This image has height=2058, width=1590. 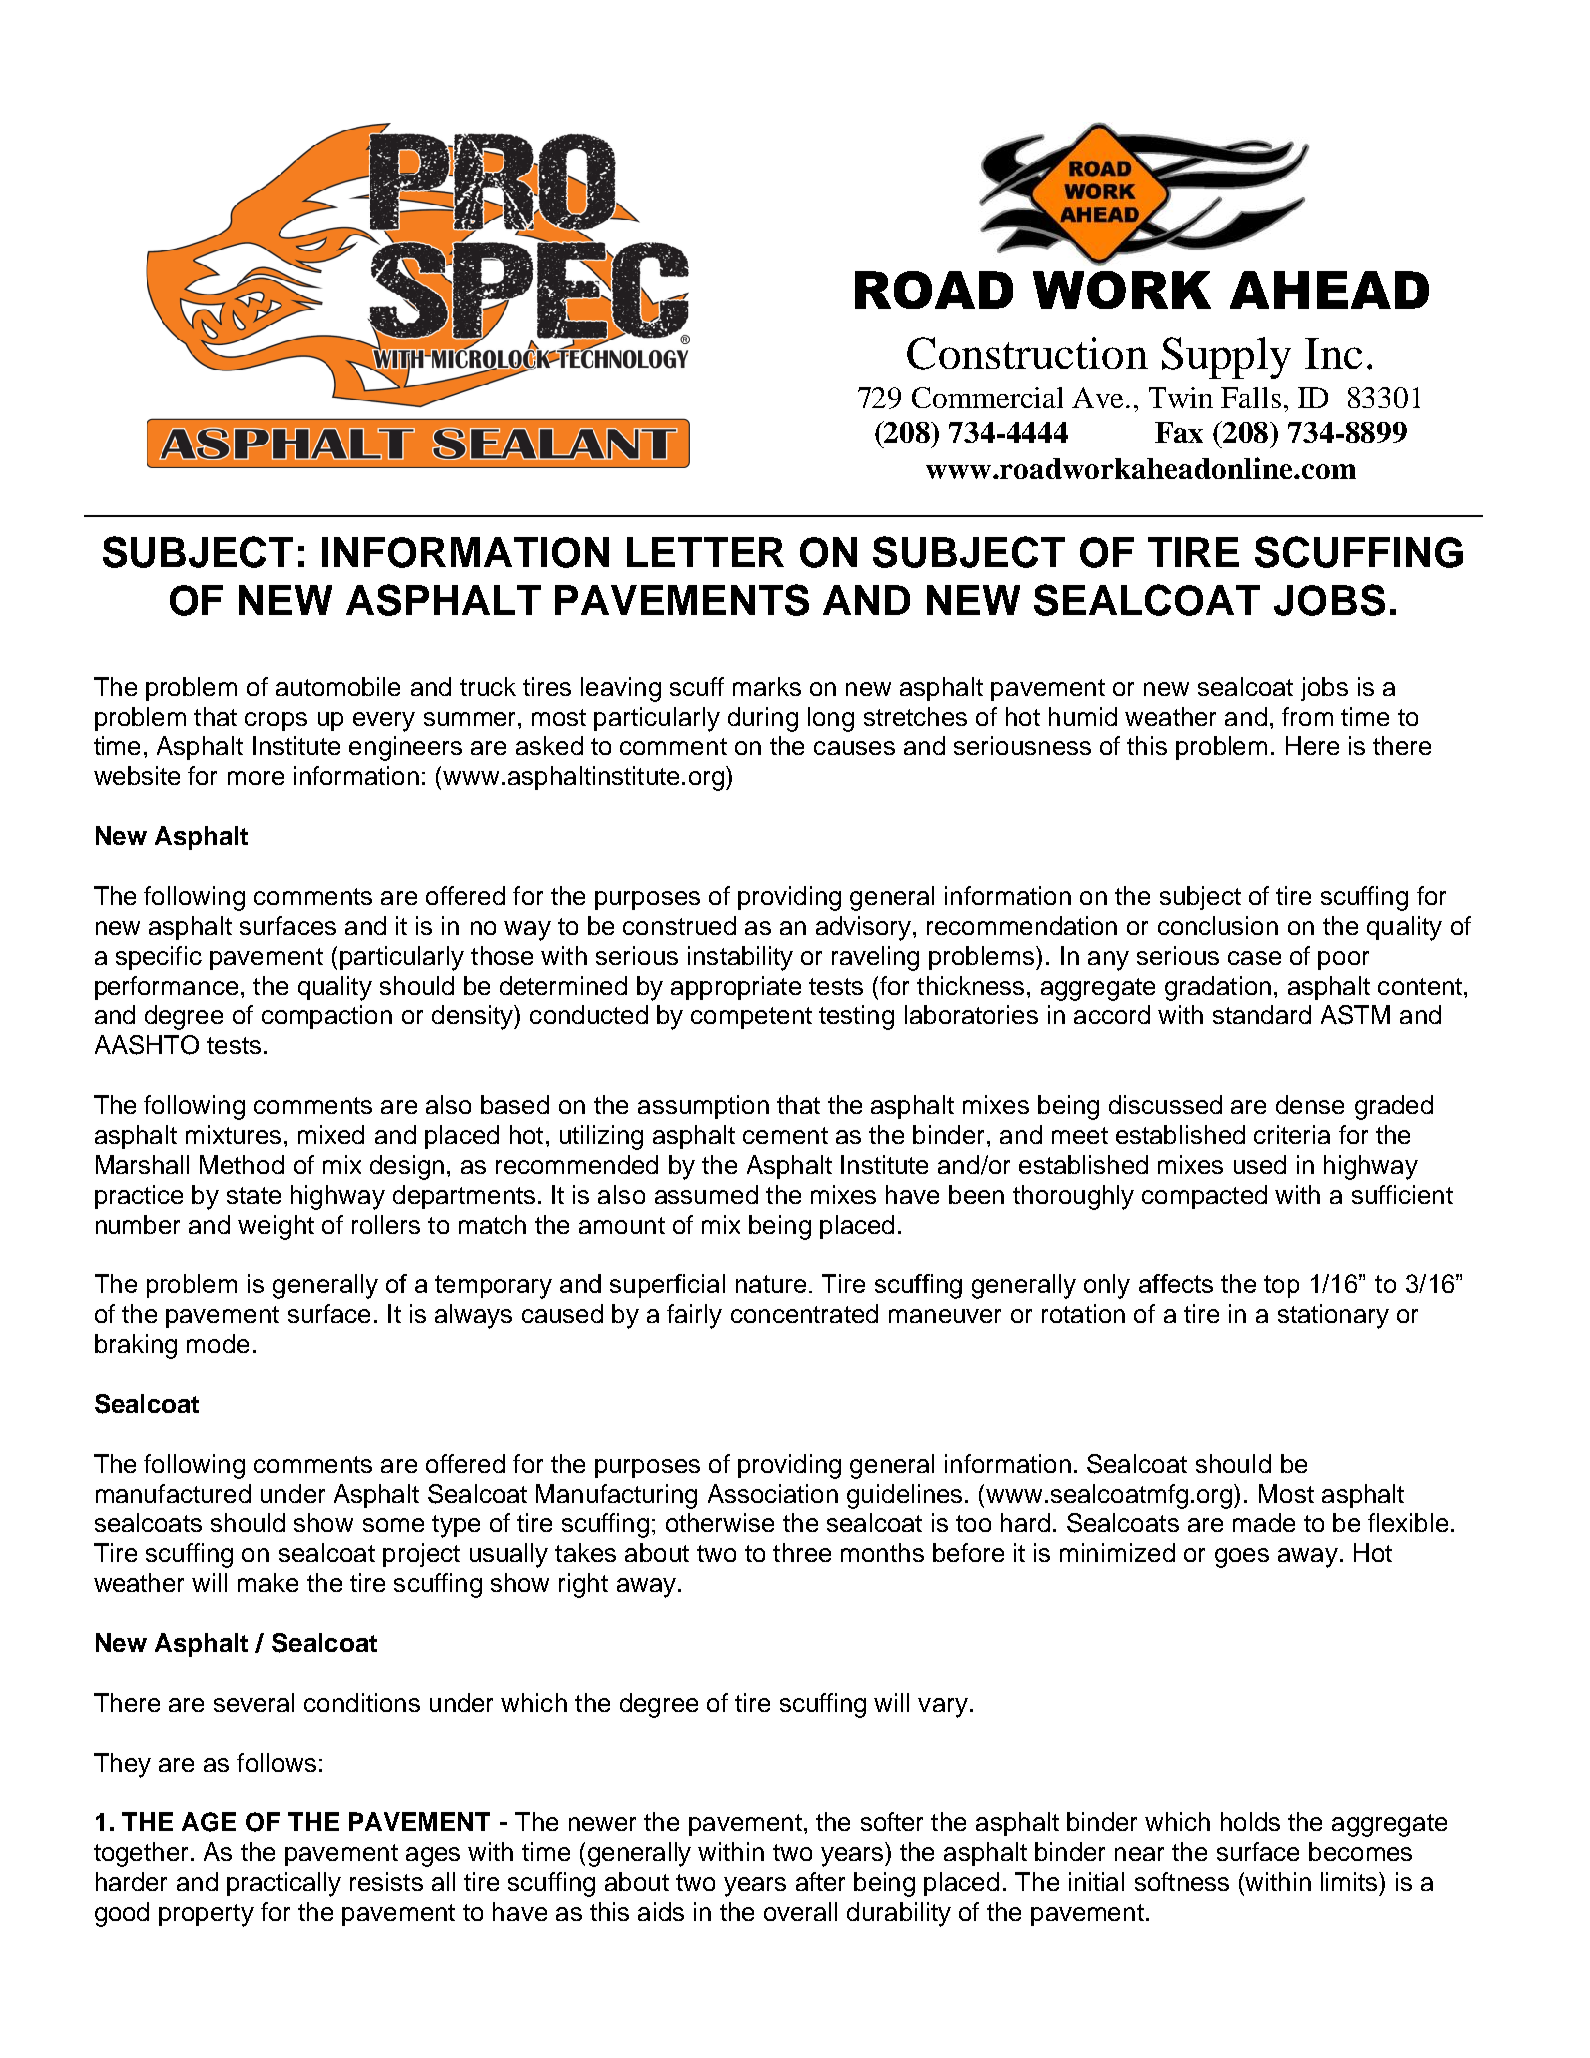 I want to click on compaction, so click(x=327, y=1017).
